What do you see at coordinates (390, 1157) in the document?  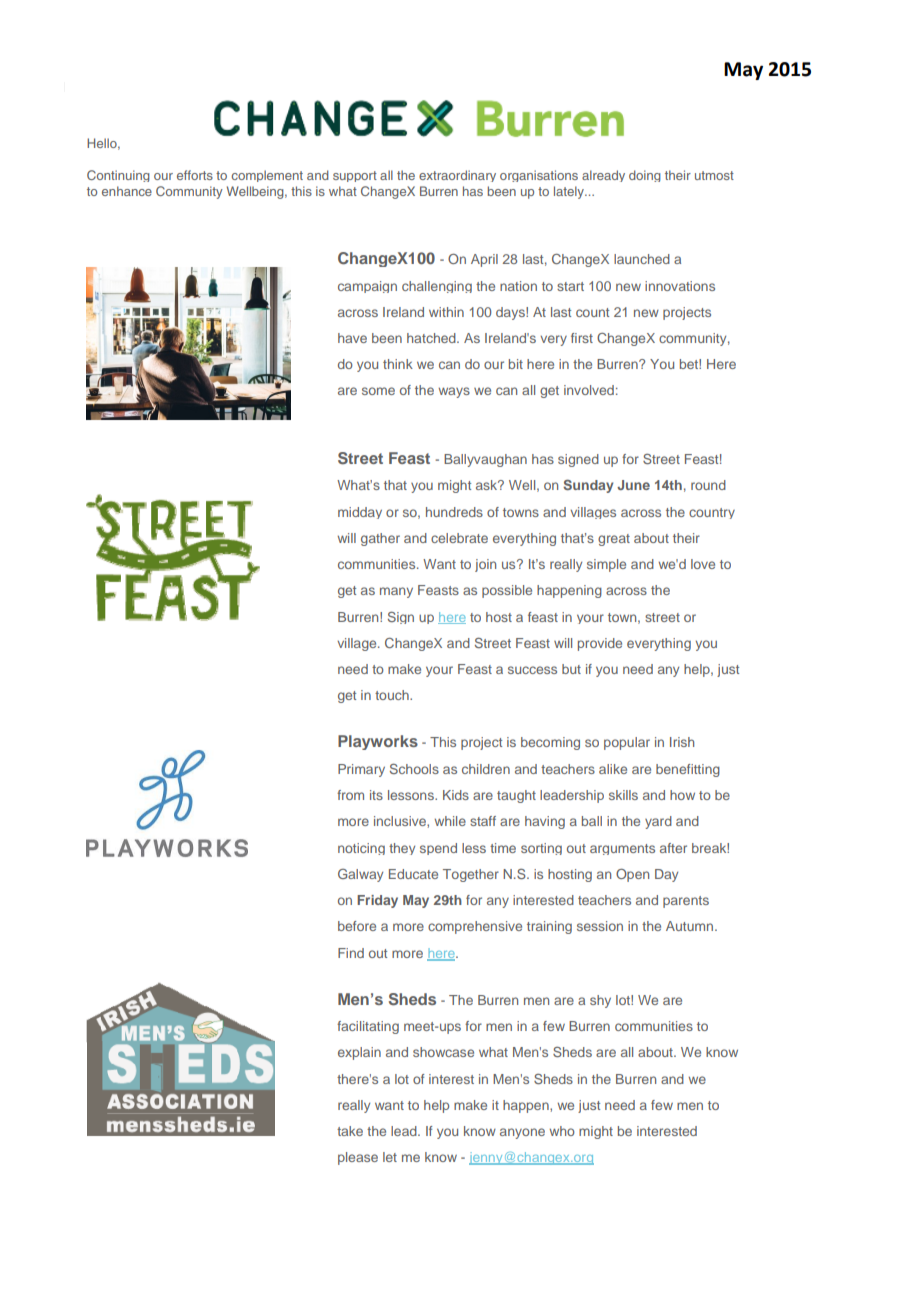 I see `let` at bounding box center [390, 1157].
